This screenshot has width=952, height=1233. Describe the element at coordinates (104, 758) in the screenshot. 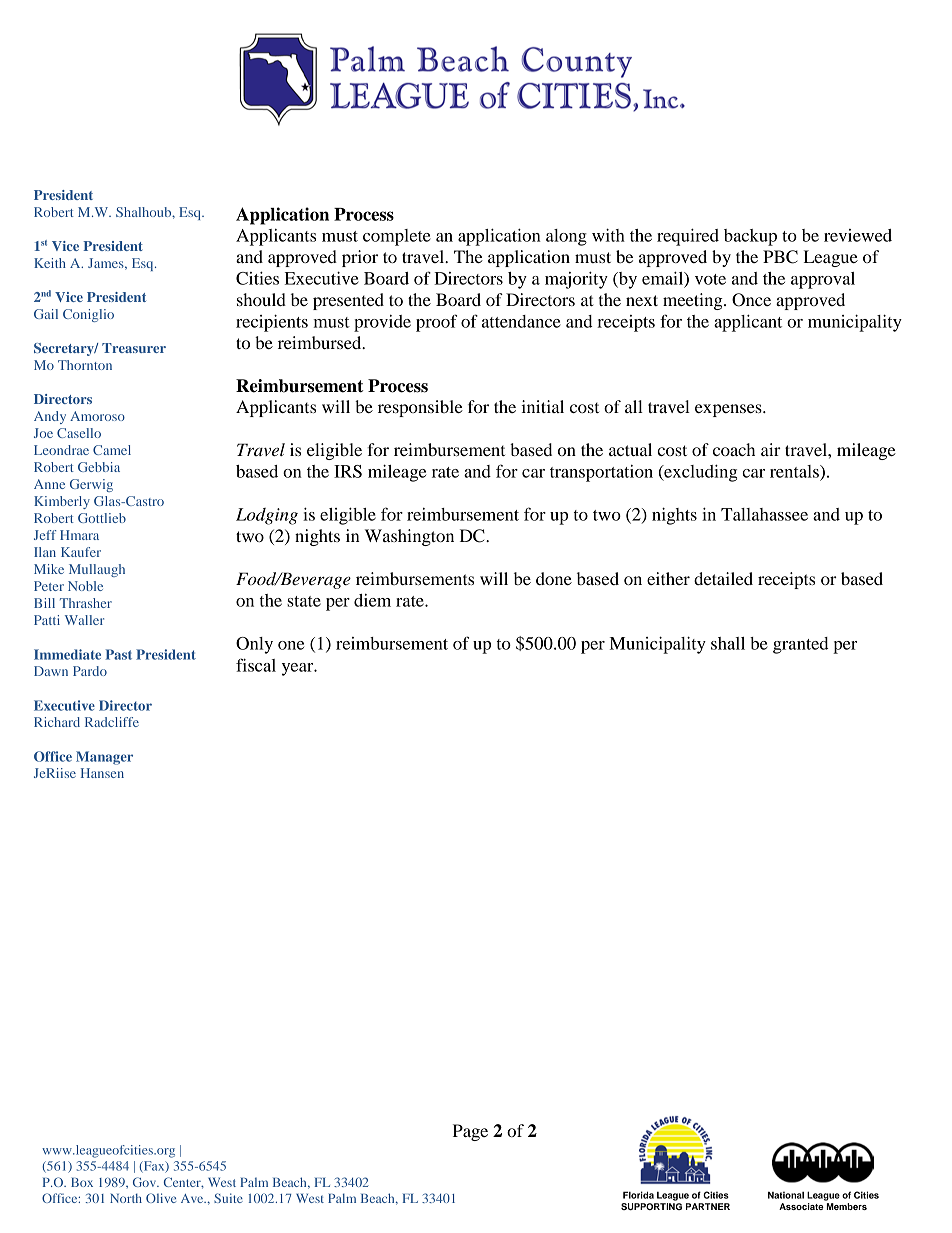

I see `Manager` at that location.
